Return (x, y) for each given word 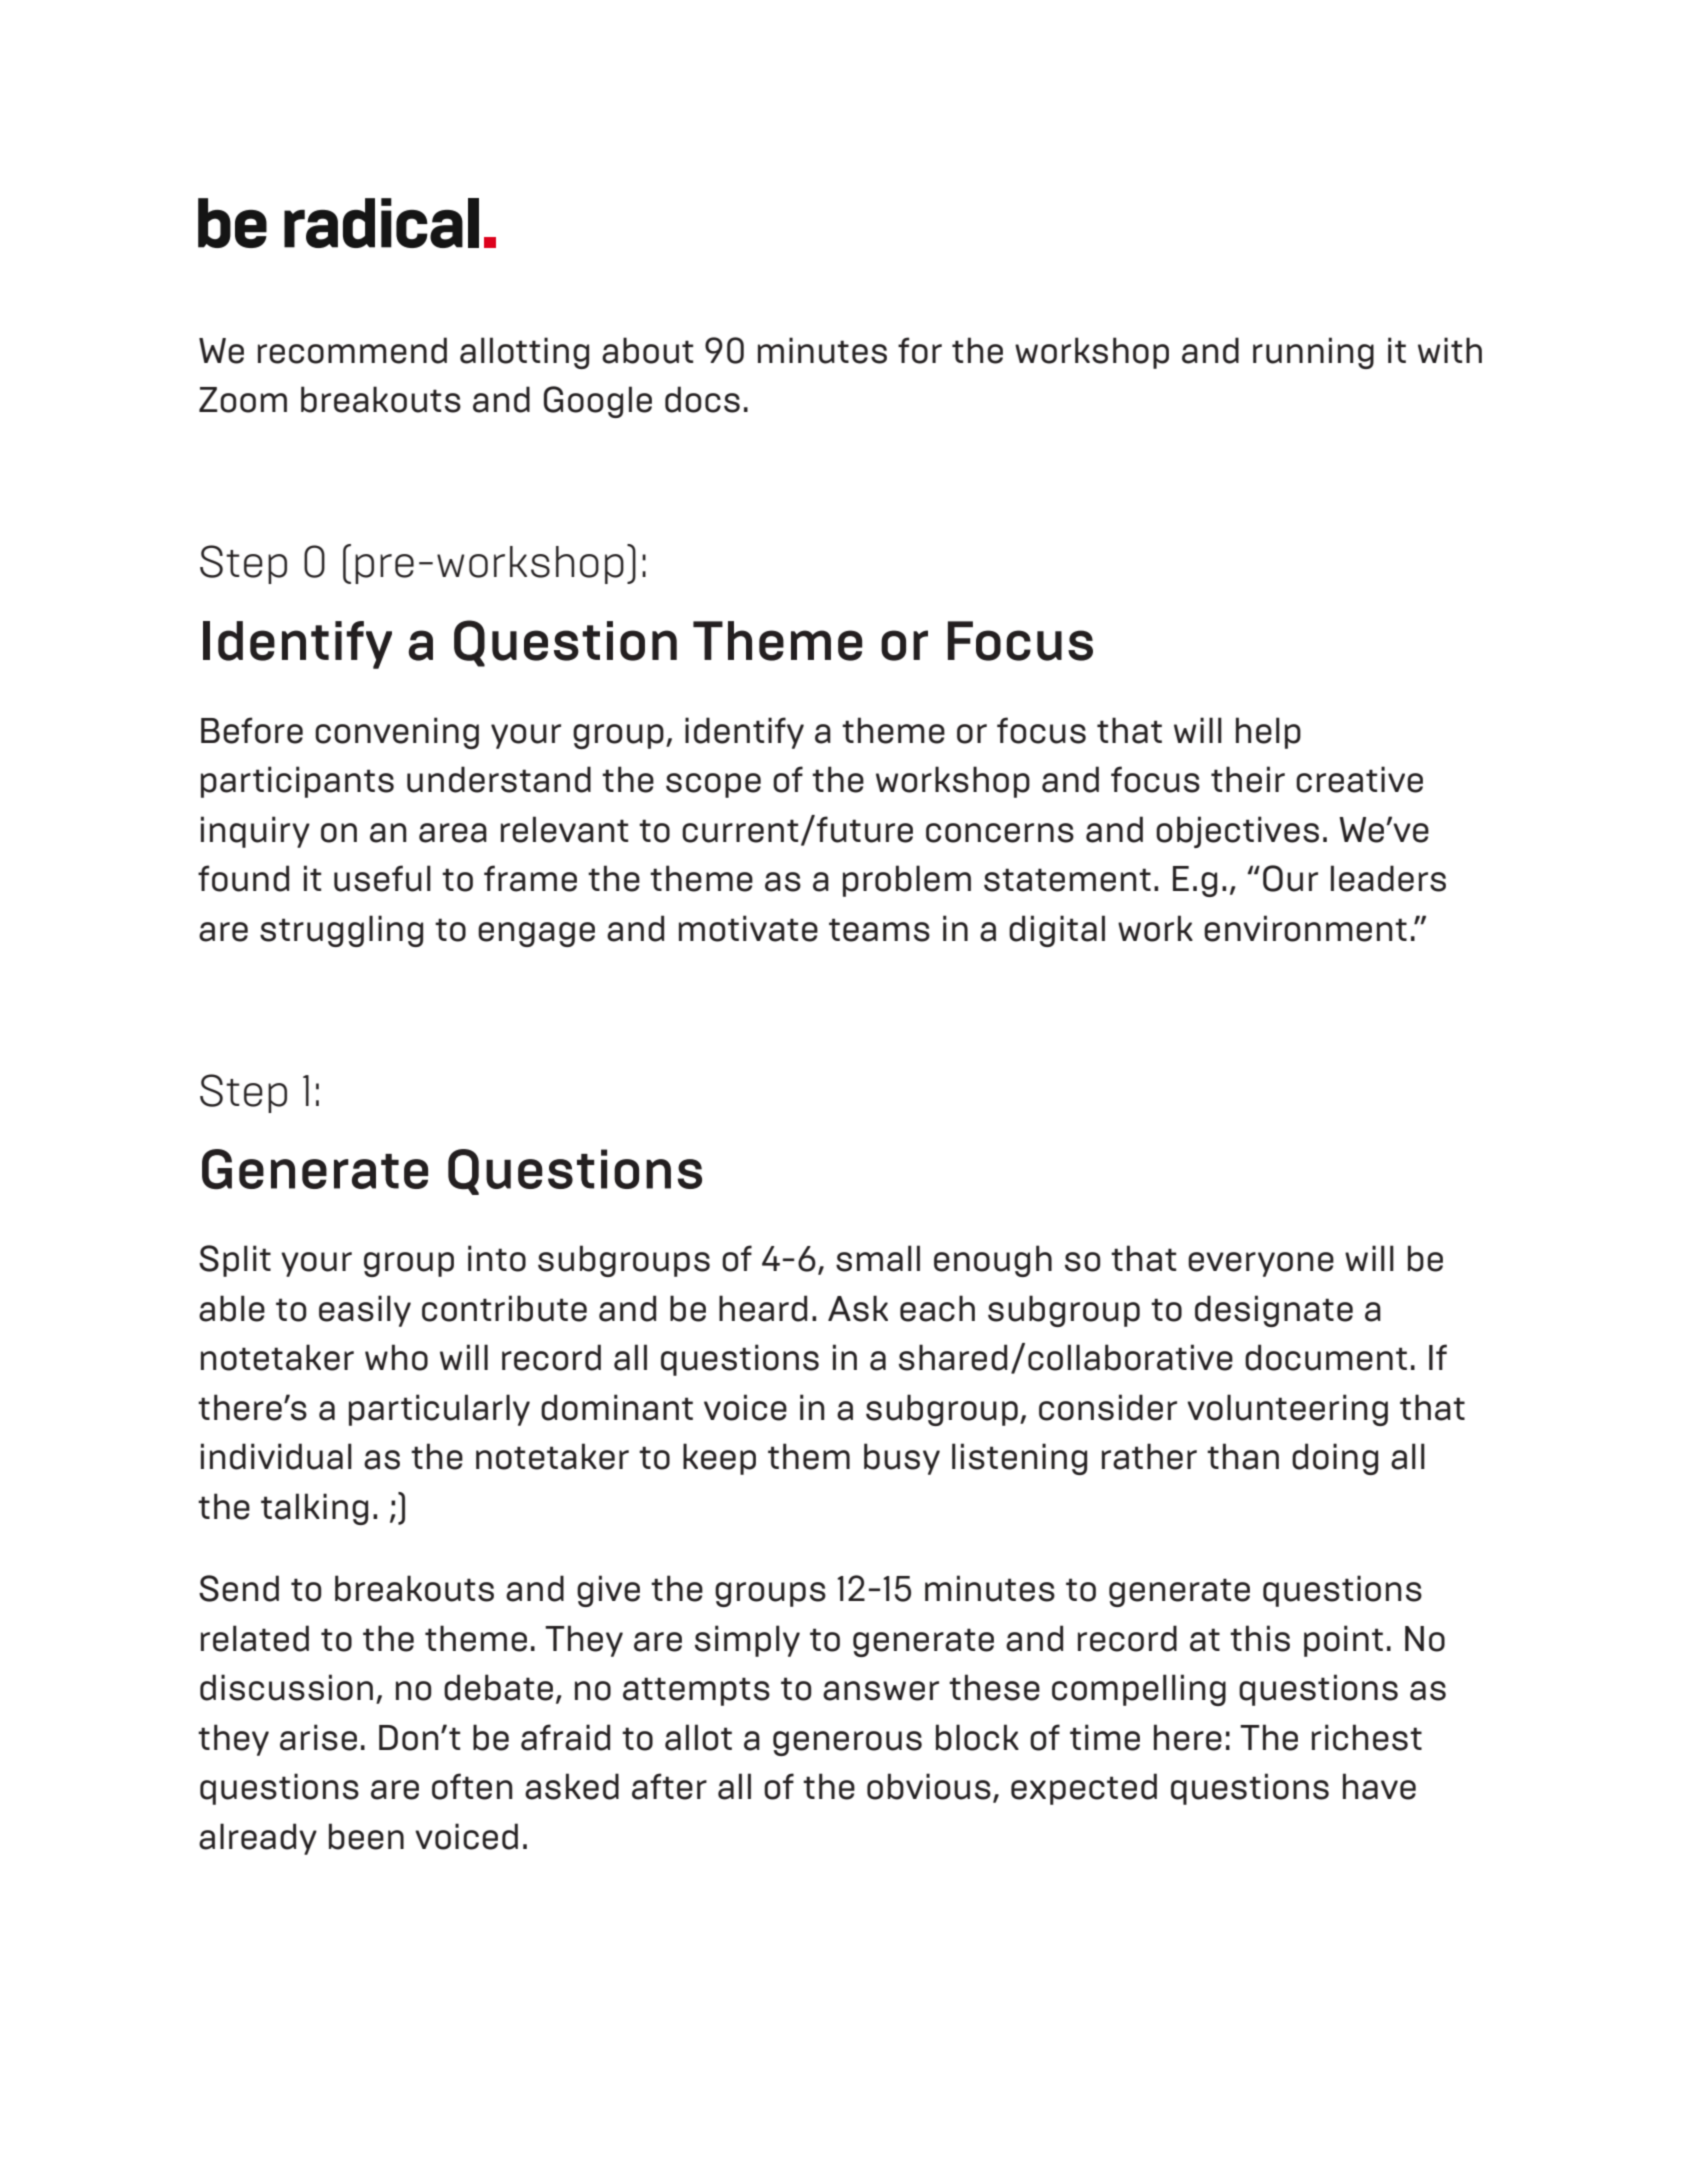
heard (763, 1308)
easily (365, 1311)
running (1313, 353)
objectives (1237, 832)
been (366, 1836)
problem (907, 881)
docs (702, 399)
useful (382, 878)
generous (847, 1743)
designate (1274, 1311)
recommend (352, 350)
